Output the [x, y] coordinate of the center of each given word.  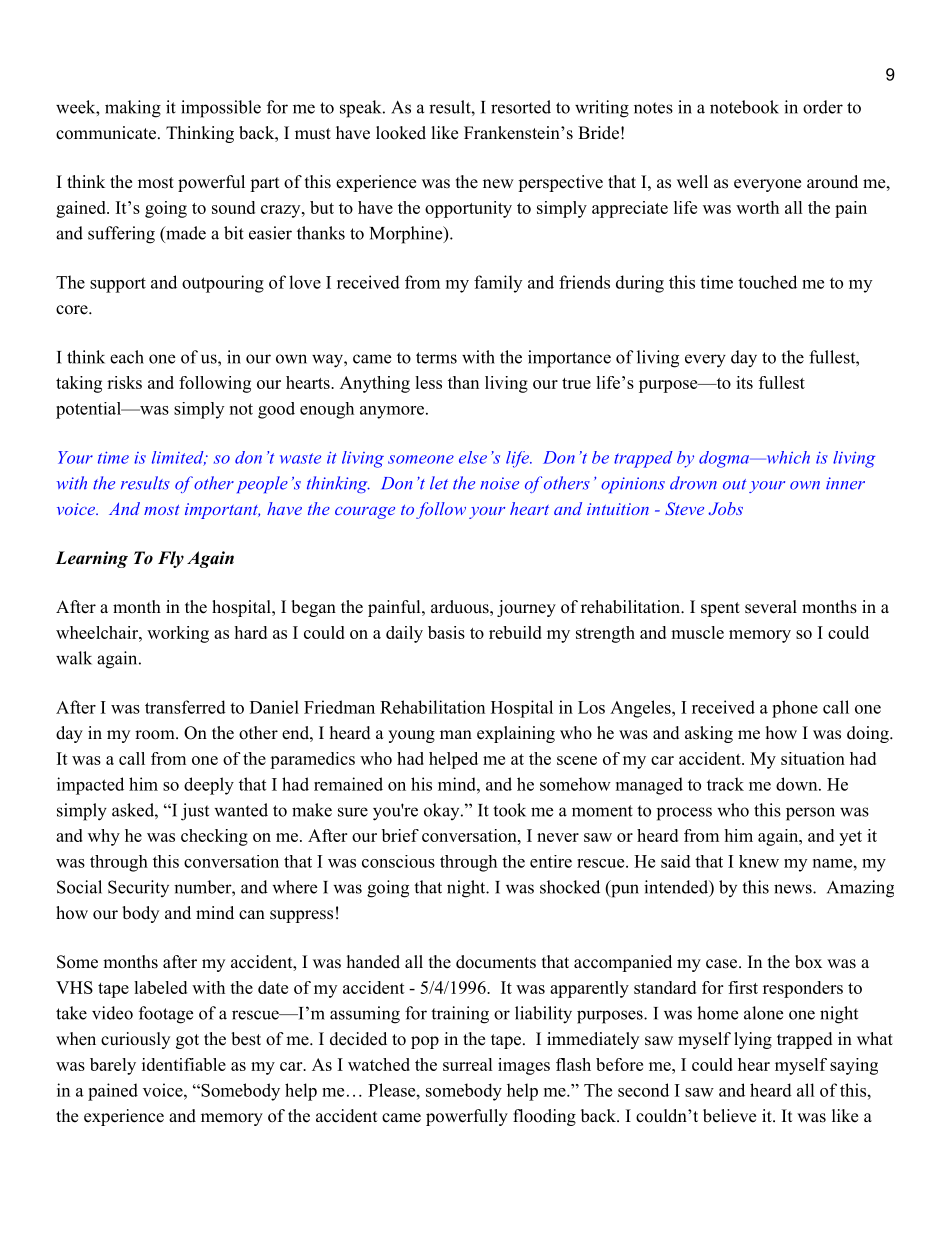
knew [759, 861]
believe [729, 1116]
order [823, 107]
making [133, 109]
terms [436, 358]
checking [214, 837]
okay [443, 811]
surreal [468, 1064]
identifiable [184, 1064]
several [771, 607]
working [178, 634]
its [744, 382]
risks [124, 382]
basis [446, 632]
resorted [521, 107]
